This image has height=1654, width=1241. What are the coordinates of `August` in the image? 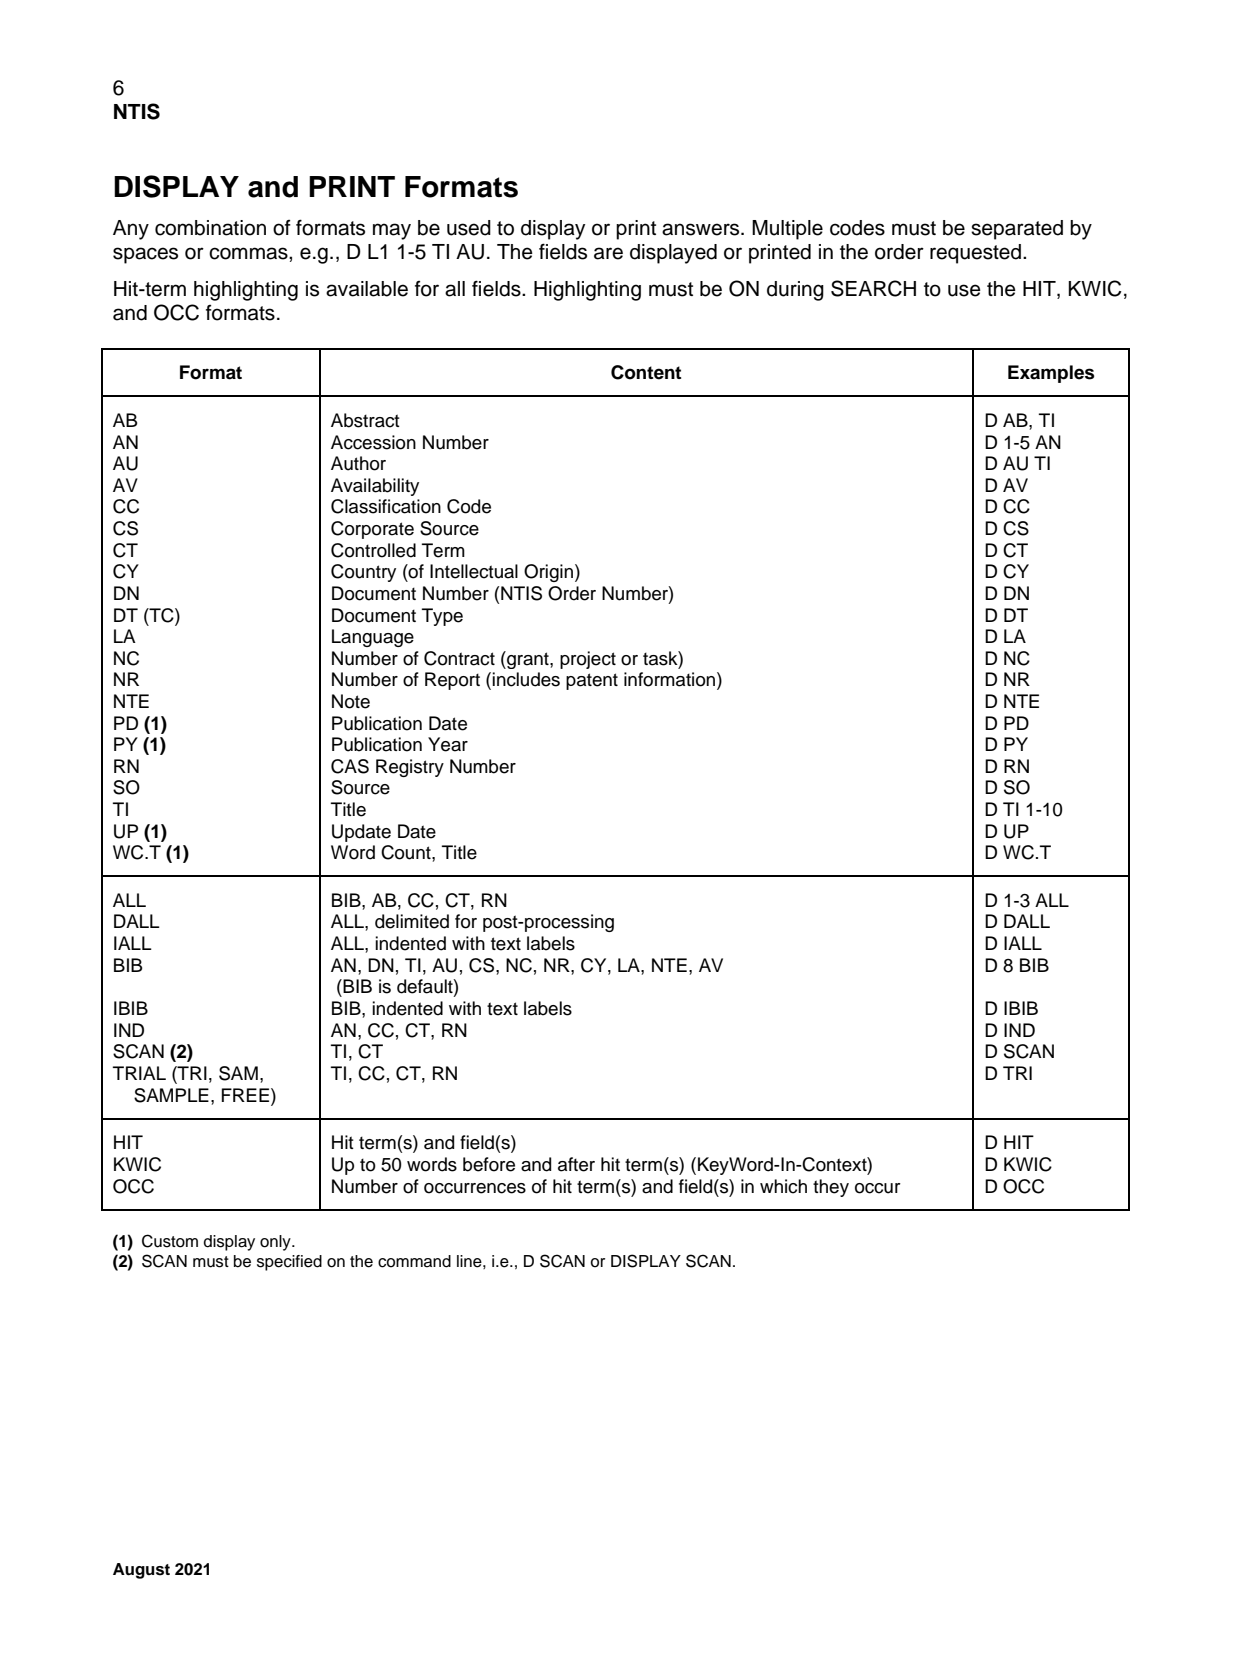 It's located at (141, 1571).
